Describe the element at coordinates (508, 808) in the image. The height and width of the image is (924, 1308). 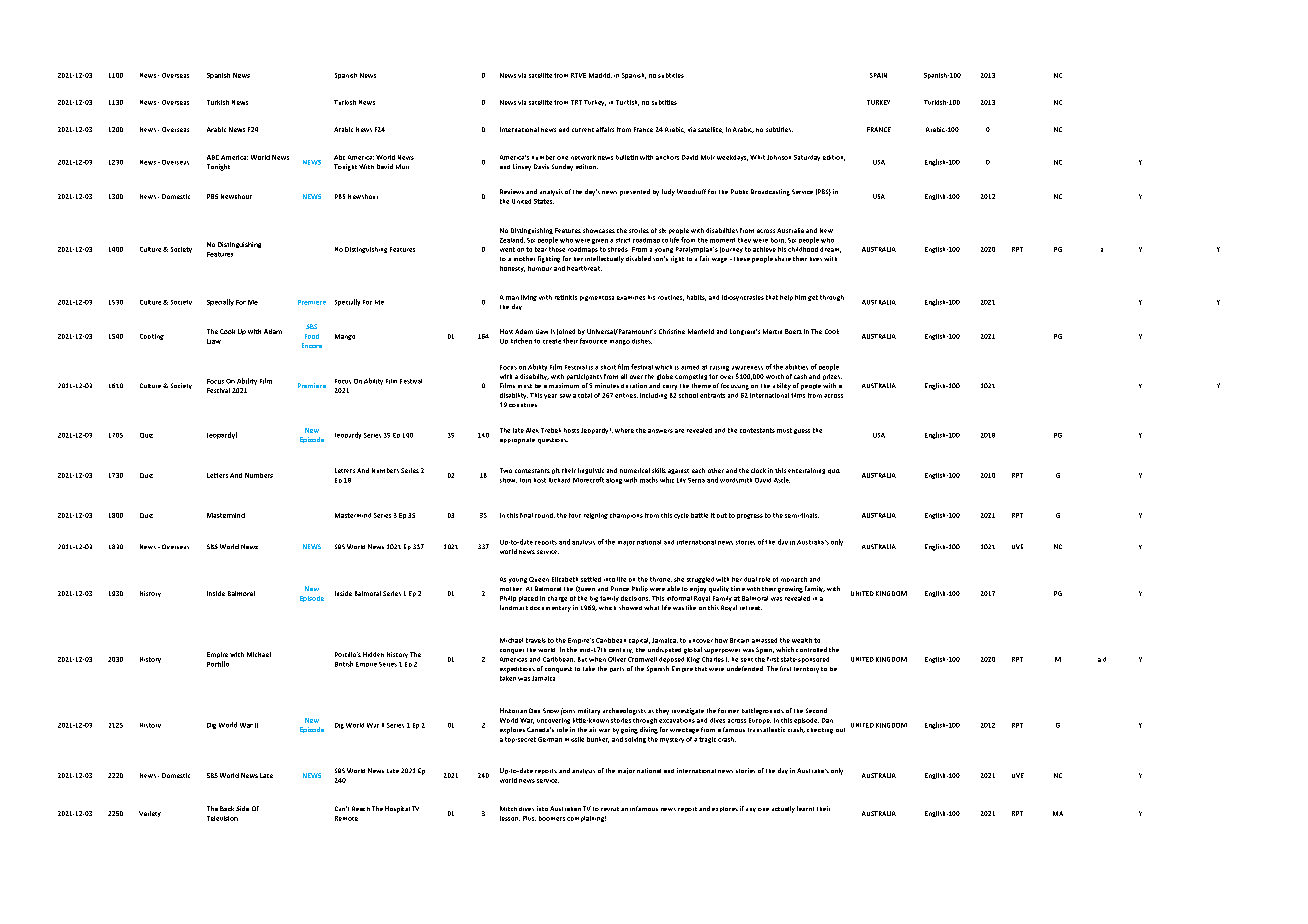
I see `Mitch` at that location.
